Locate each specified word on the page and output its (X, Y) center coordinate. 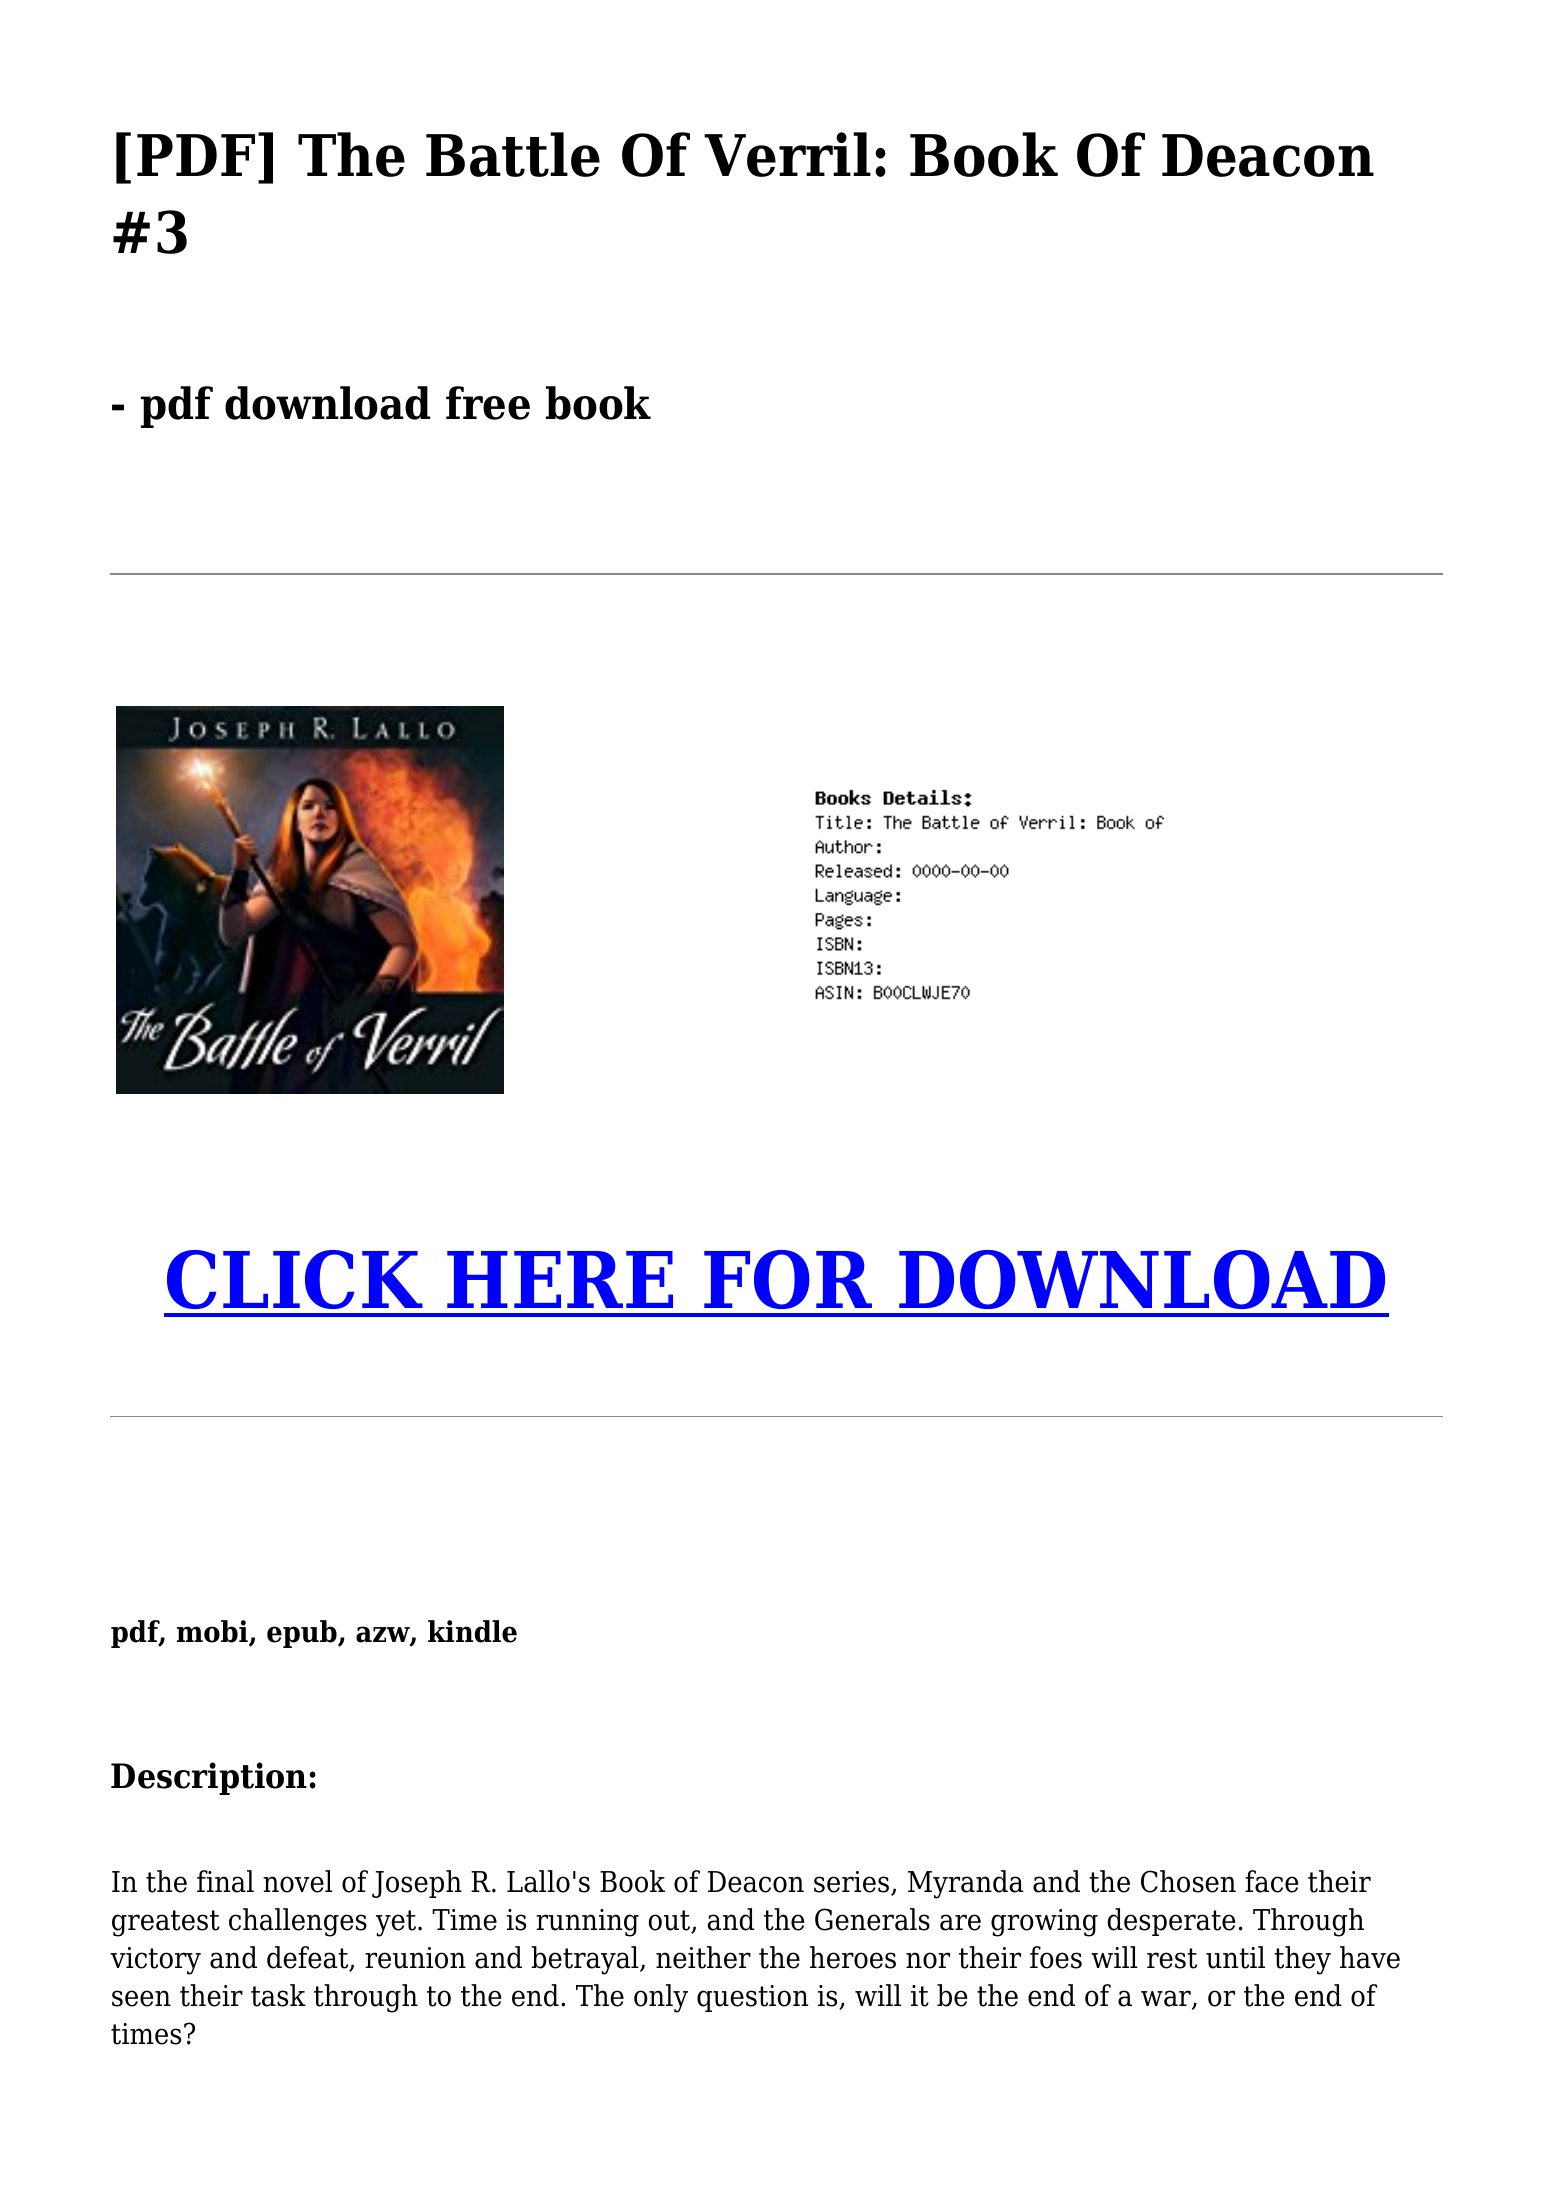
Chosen (1188, 1881)
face (1271, 1881)
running (587, 1923)
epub (303, 1634)
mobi (213, 1632)
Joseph (417, 1884)
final (225, 1881)
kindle (472, 1631)
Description (209, 1778)
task (278, 1995)
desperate (1171, 1922)
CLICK (295, 1279)
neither (703, 1957)
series (853, 1883)
